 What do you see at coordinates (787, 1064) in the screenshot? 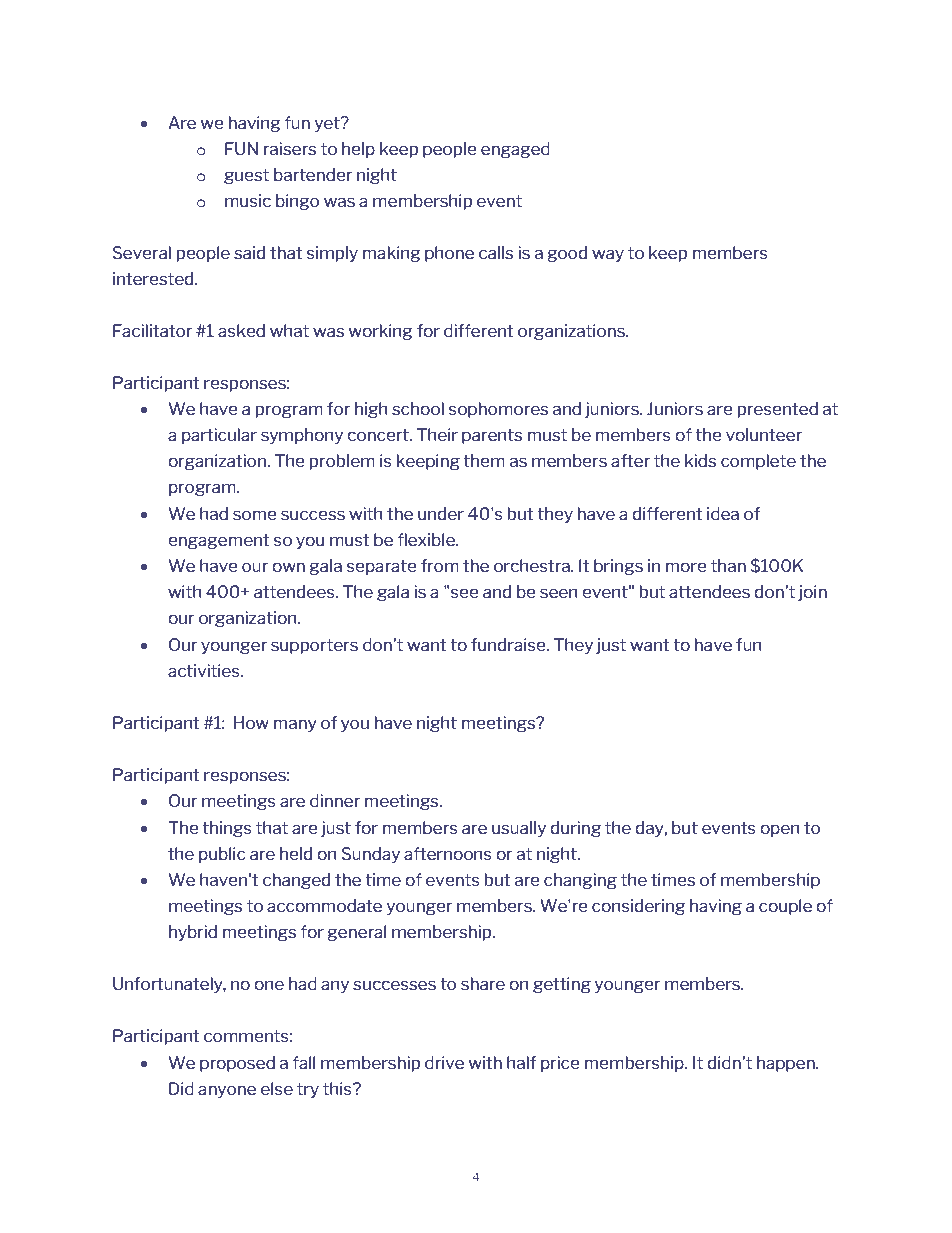
I see `happen` at bounding box center [787, 1064].
